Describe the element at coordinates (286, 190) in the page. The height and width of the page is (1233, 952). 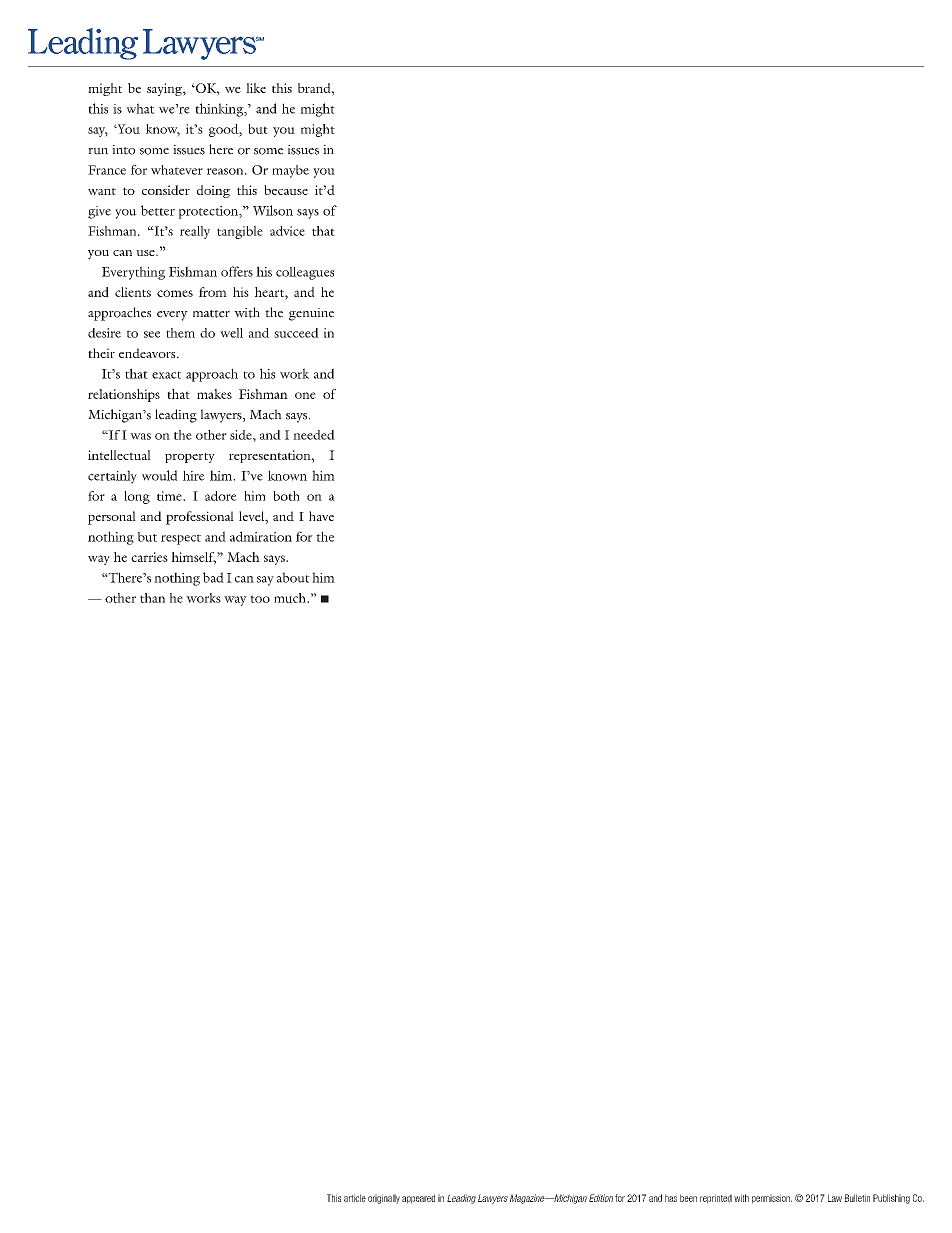
I see `because` at that location.
